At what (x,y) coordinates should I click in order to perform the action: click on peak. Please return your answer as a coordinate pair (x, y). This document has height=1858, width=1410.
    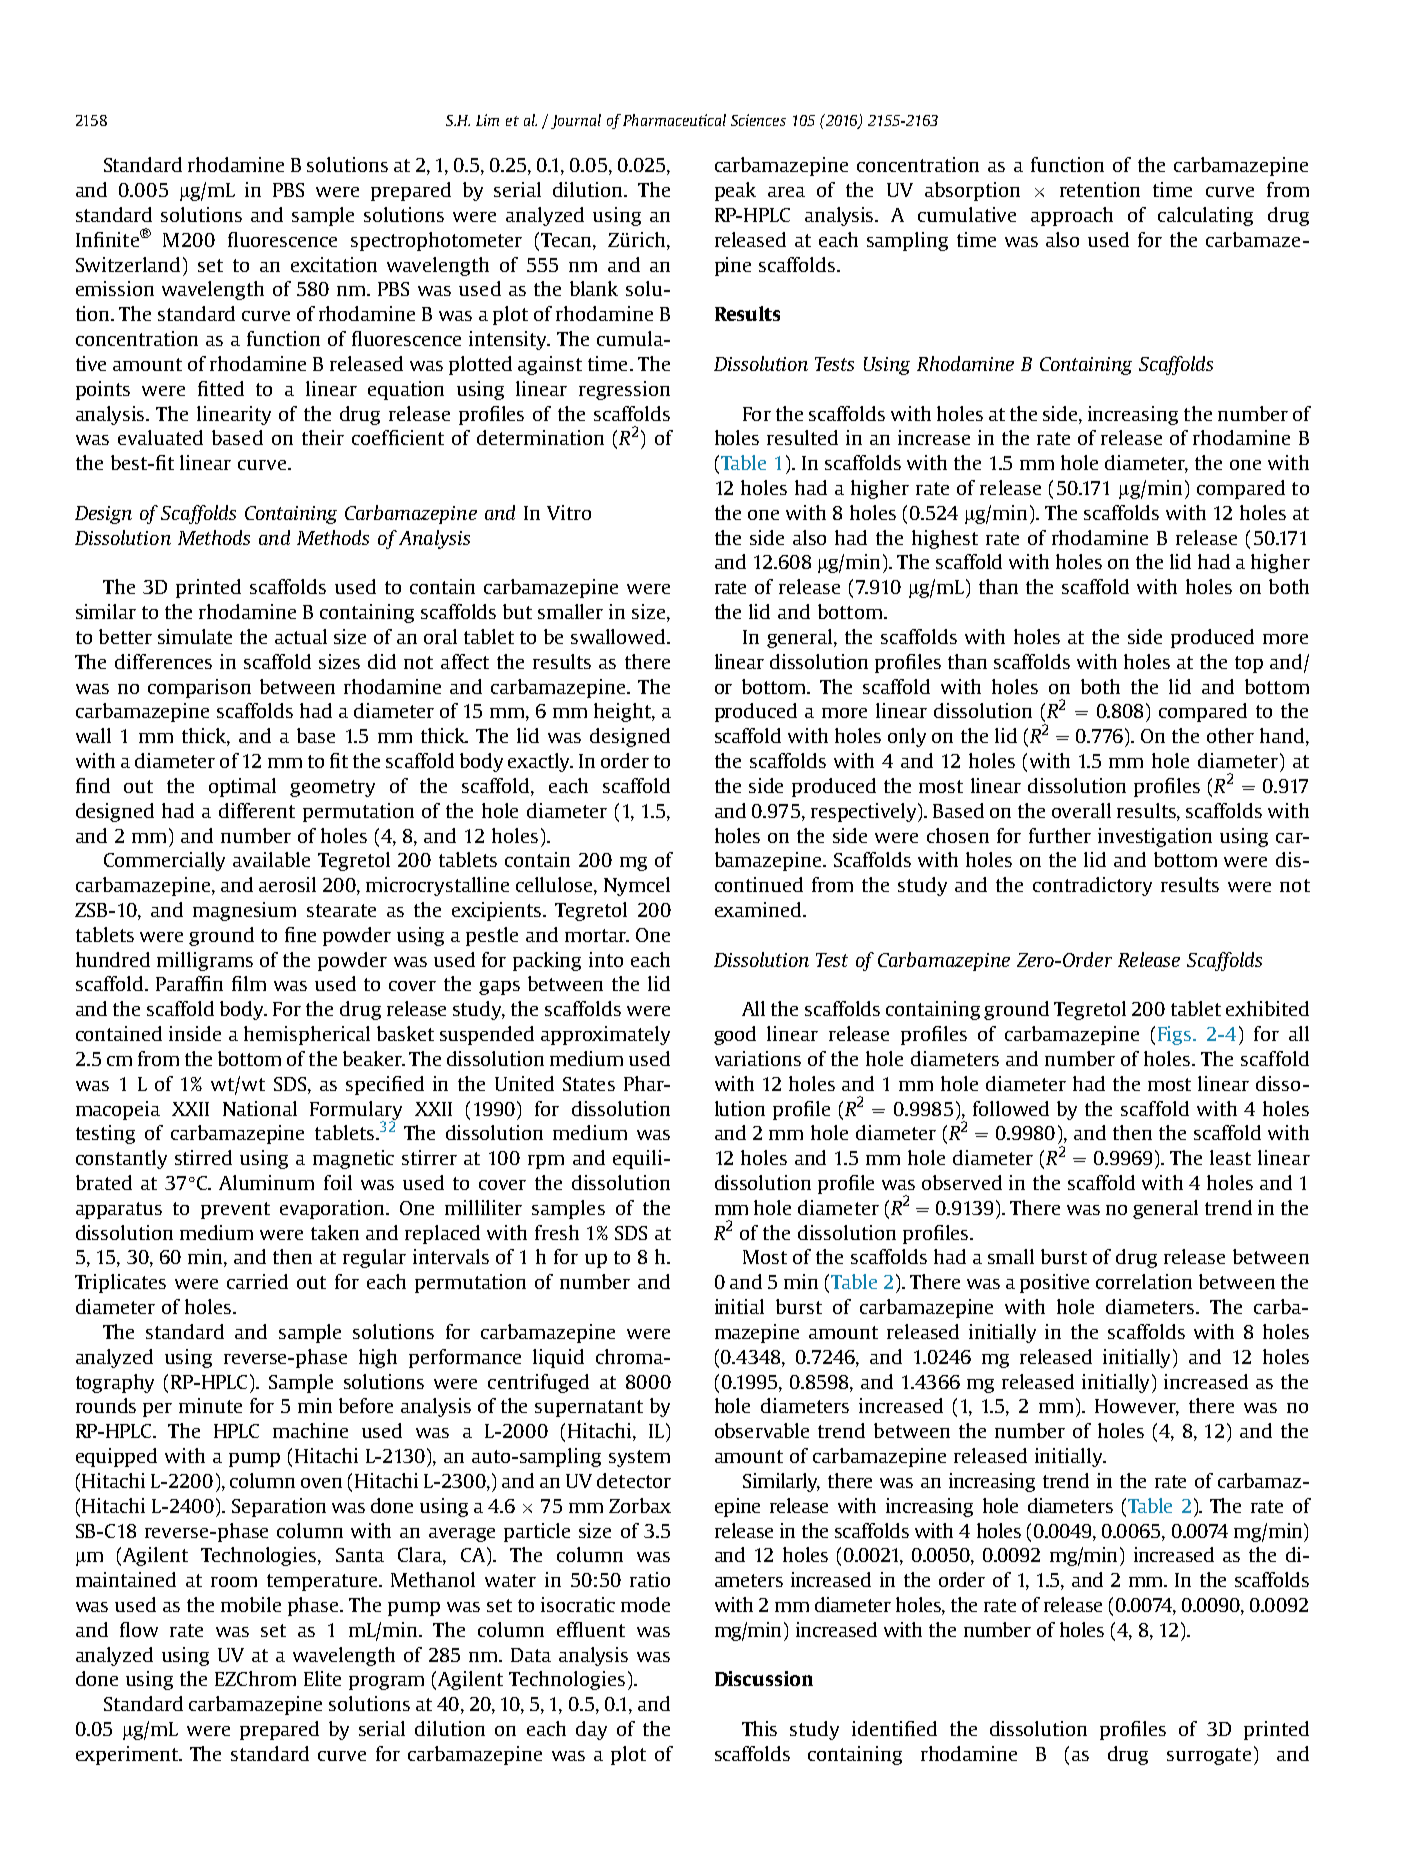
    Looking at the image, I should click on (735, 191).
